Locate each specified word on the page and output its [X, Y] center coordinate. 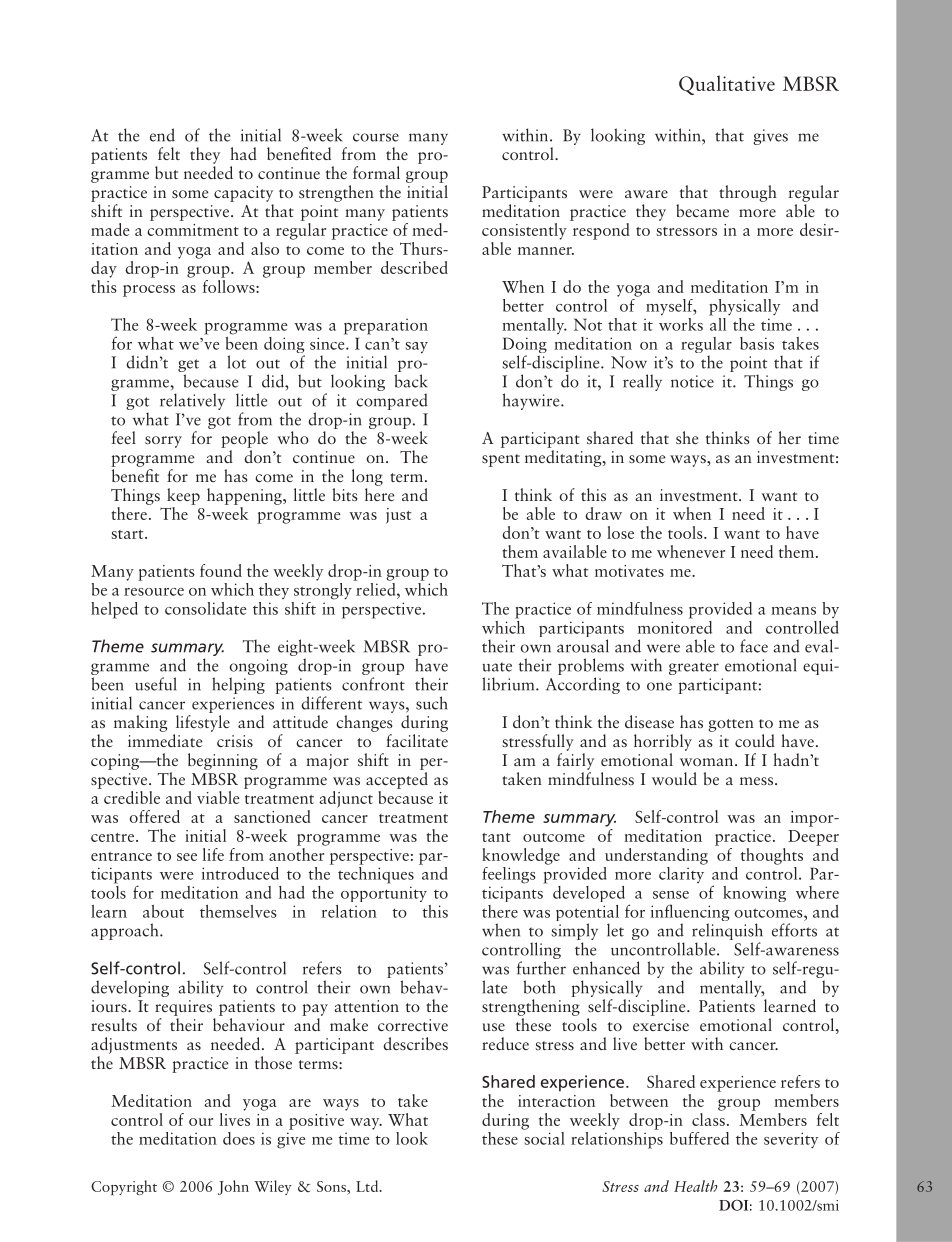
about [163, 911]
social [544, 1137]
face [754, 646]
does [239, 1138]
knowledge [521, 856]
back [410, 381]
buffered [699, 1138]
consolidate [206, 608]
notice [692, 381]
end [162, 135]
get [188, 367]
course [376, 137]
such [431, 703]
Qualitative [727, 85]
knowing [754, 894]
